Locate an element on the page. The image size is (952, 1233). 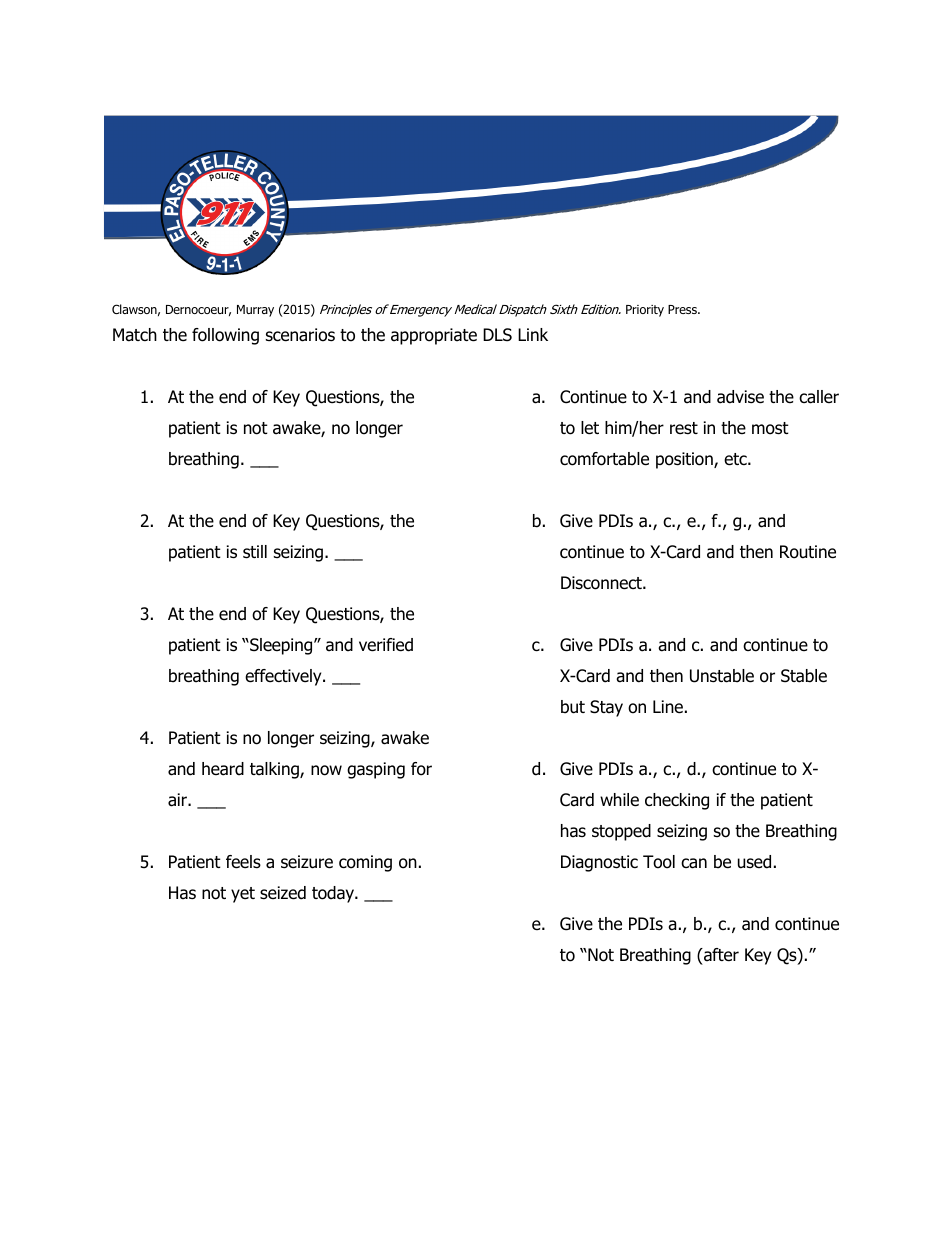
checking is located at coordinates (677, 801).
